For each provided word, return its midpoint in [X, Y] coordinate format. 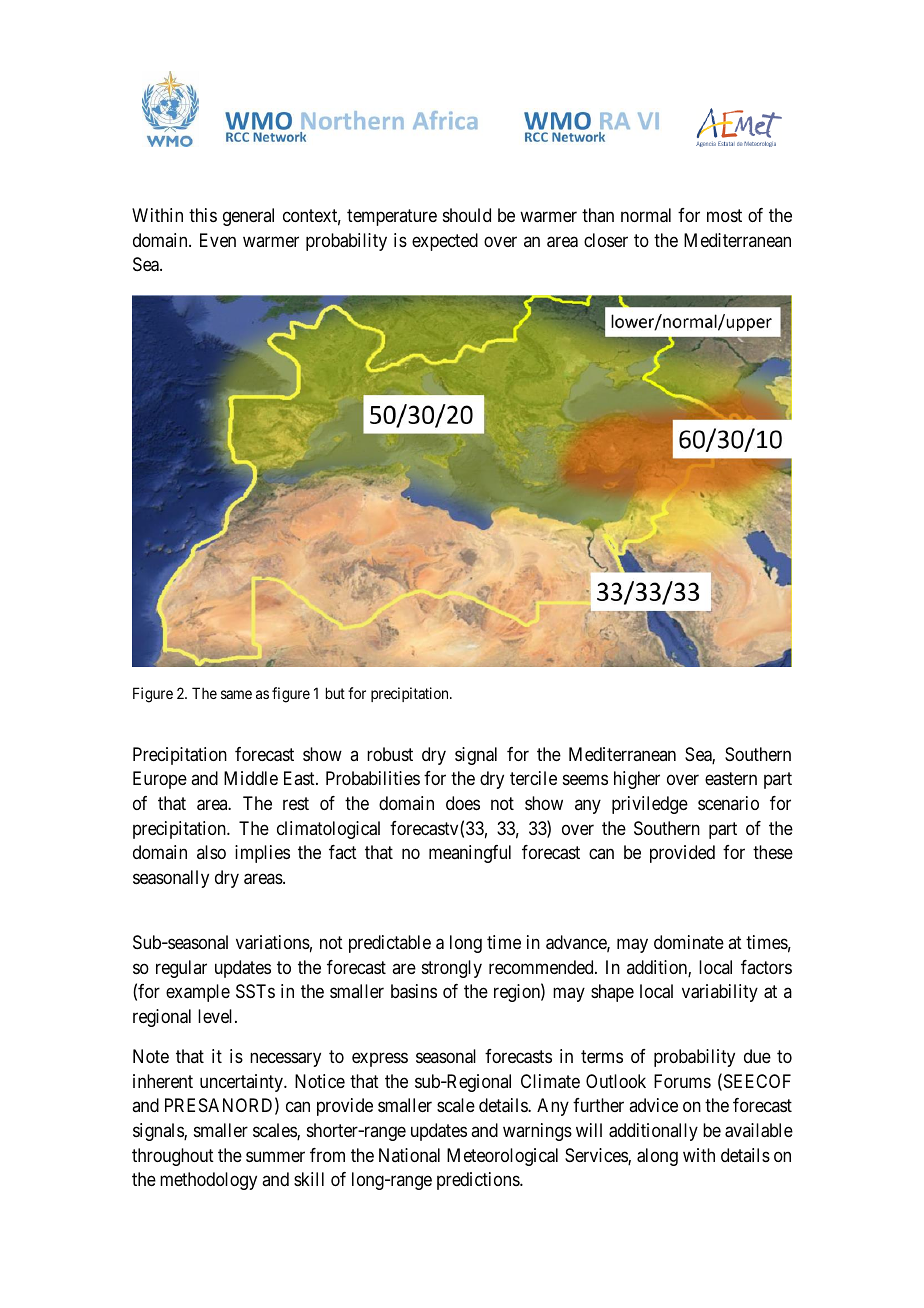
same [236, 694]
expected [445, 242]
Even [218, 240]
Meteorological [502, 1157]
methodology [208, 1181]
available [759, 1130]
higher [637, 780]
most [724, 215]
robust [390, 754]
